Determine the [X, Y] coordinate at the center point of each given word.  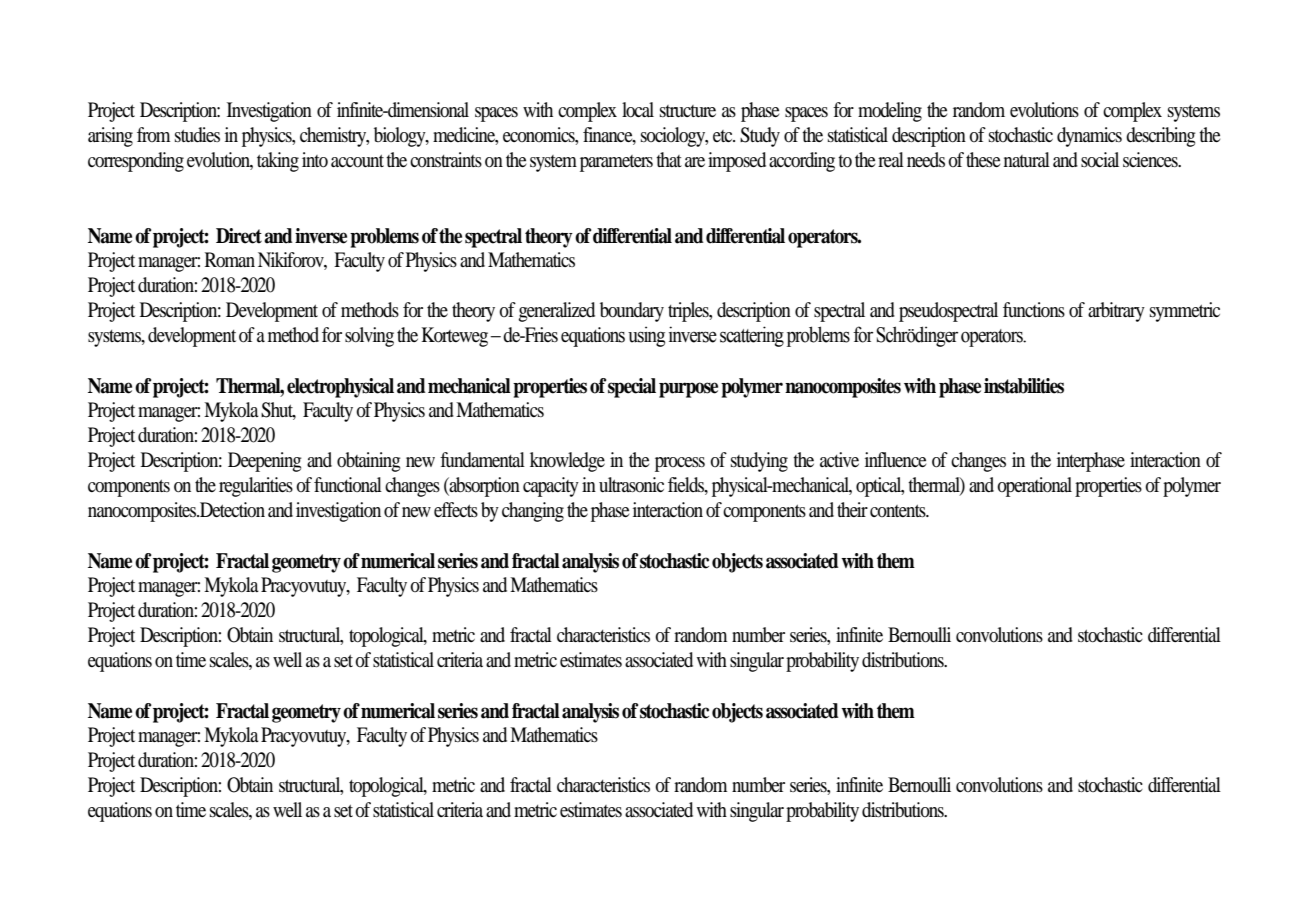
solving [369, 337]
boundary [632, 312]
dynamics [1089, 137]
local [638, 110]
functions [1034, 310]
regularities [256, 487]
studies [197, 134]
